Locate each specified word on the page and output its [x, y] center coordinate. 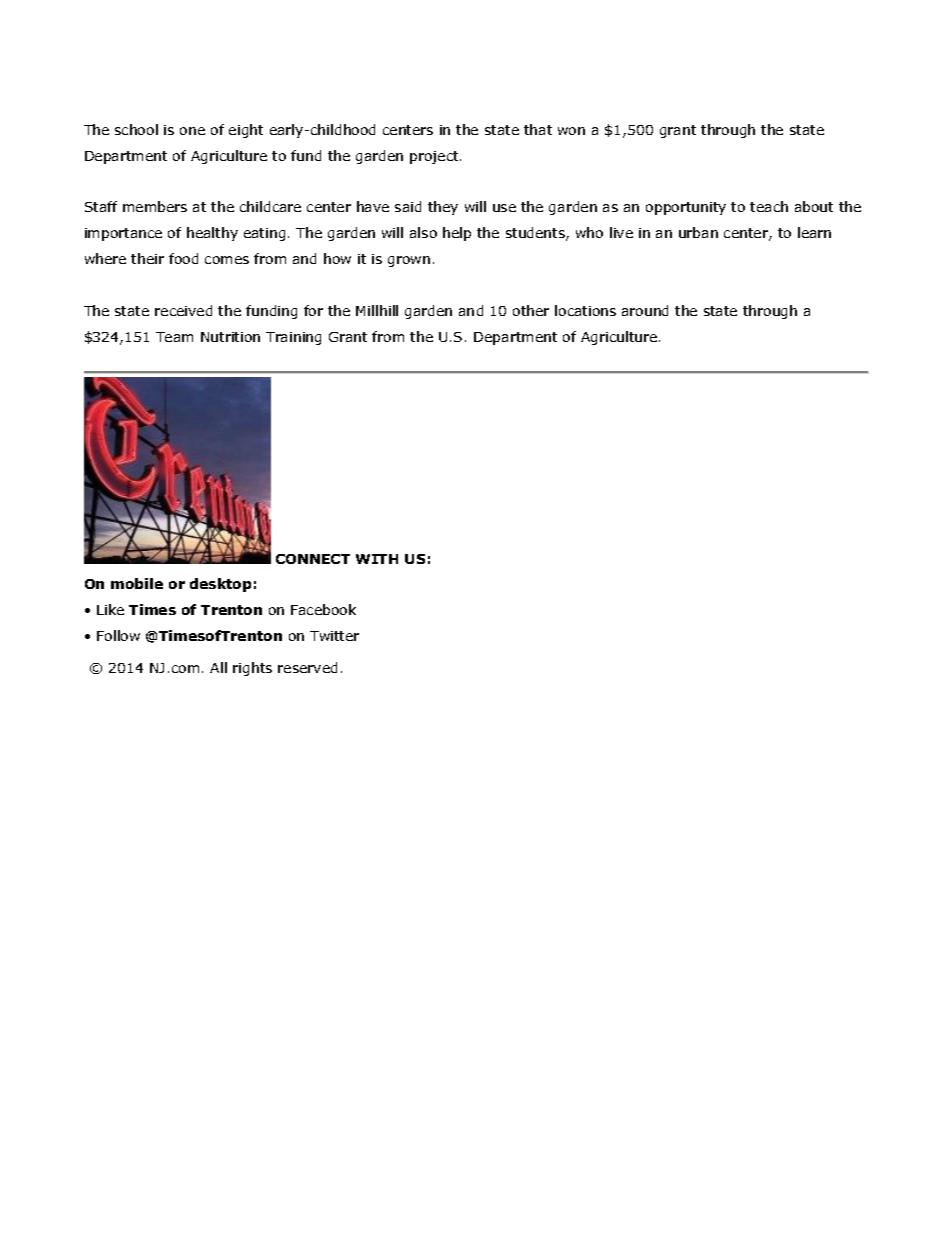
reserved [307, 667]
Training [293, 338]
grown [409, 261]
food [183, 258]
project [435, 157]
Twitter [334, 636]
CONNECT [313, 559]
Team [174, 337]
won [571, 131]
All [218, 667]
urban [698, 232]
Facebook [323, 609]
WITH [377, 559]
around [645, 310]
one [192, 131]
